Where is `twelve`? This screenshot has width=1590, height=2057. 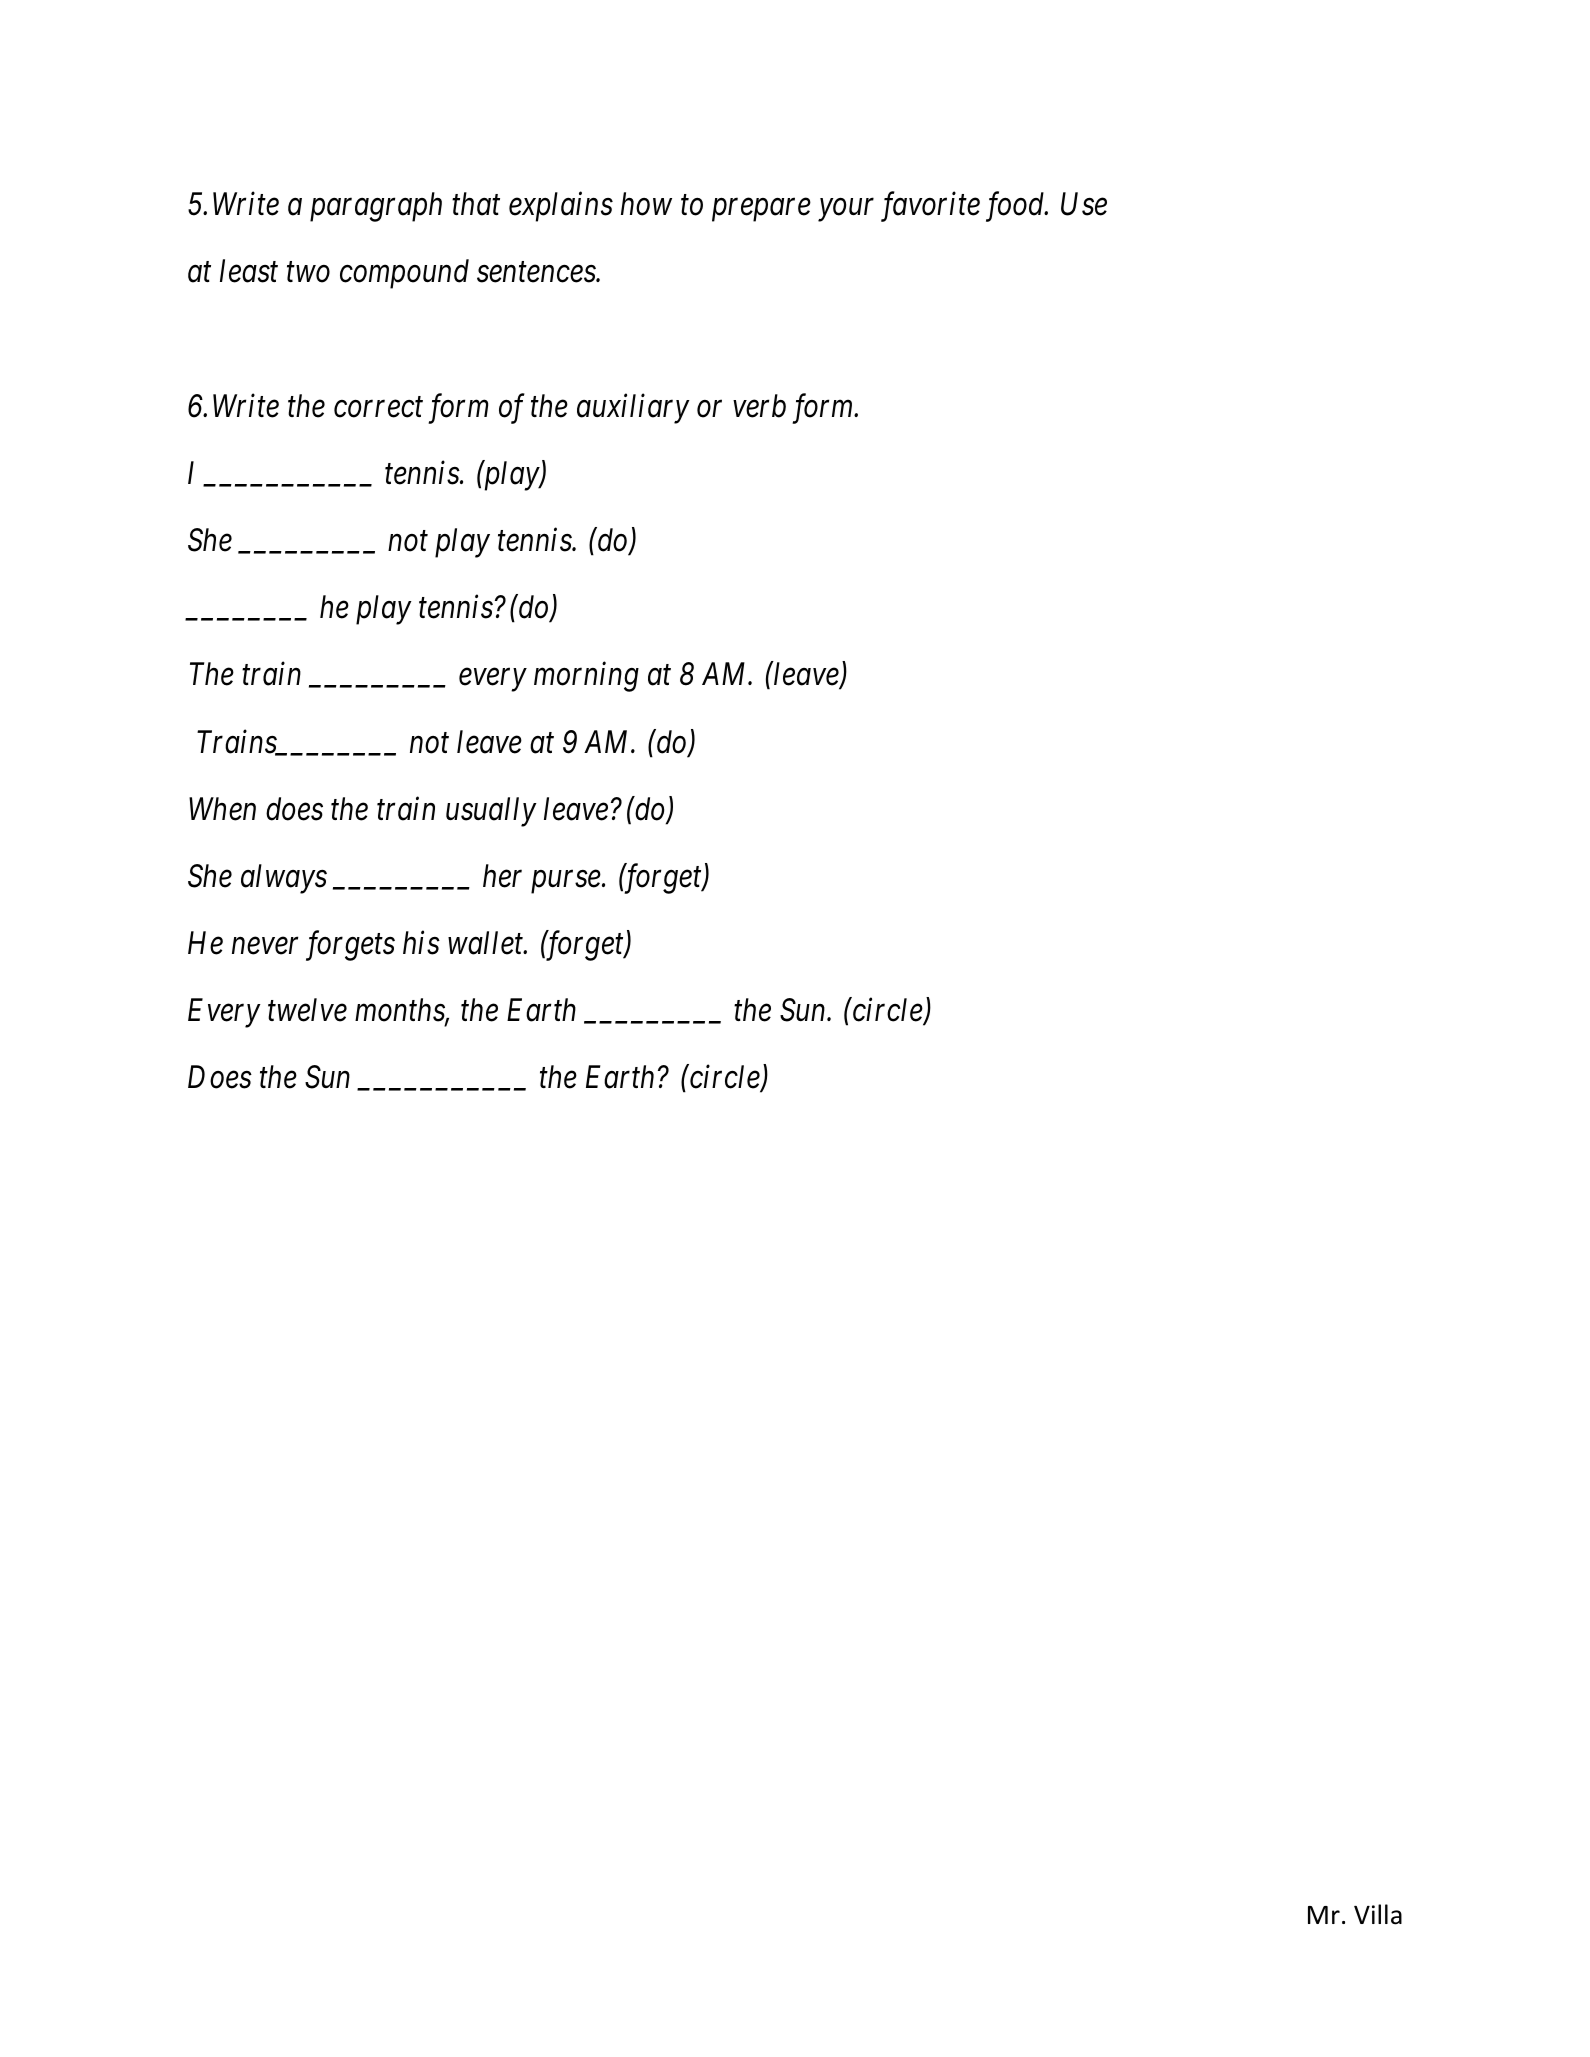 twelve is located at coordinates (307, 1010).
